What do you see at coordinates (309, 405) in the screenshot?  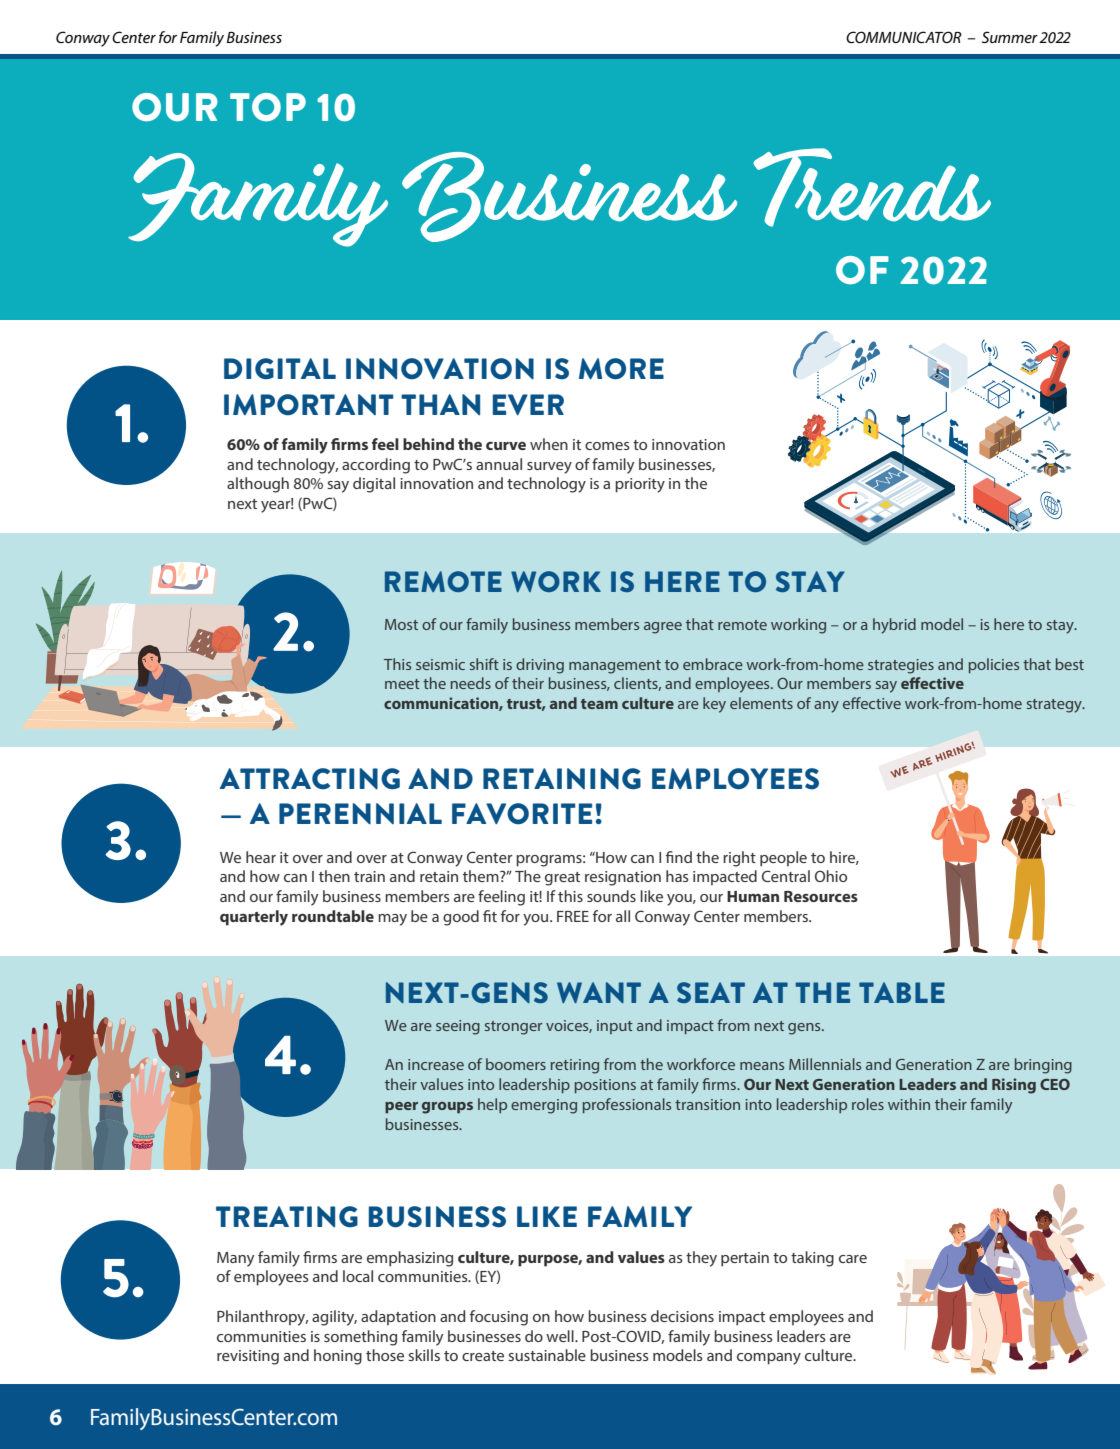 I see `IMPORTANT` at bounding box center [309, 405].
